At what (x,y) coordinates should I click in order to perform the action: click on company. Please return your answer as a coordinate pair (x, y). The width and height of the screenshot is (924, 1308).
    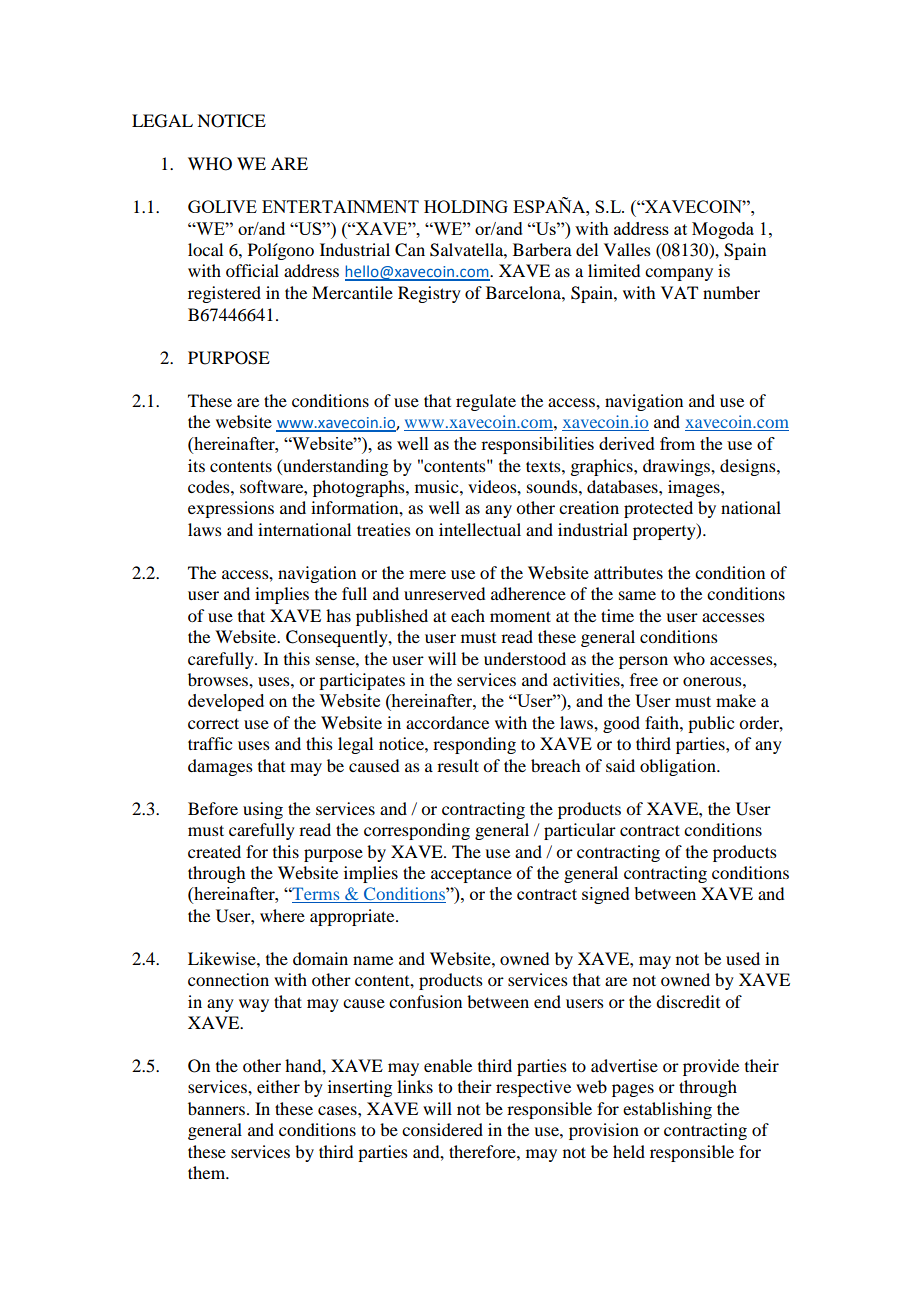
    Looking at the image, I should click on (679, 274).
